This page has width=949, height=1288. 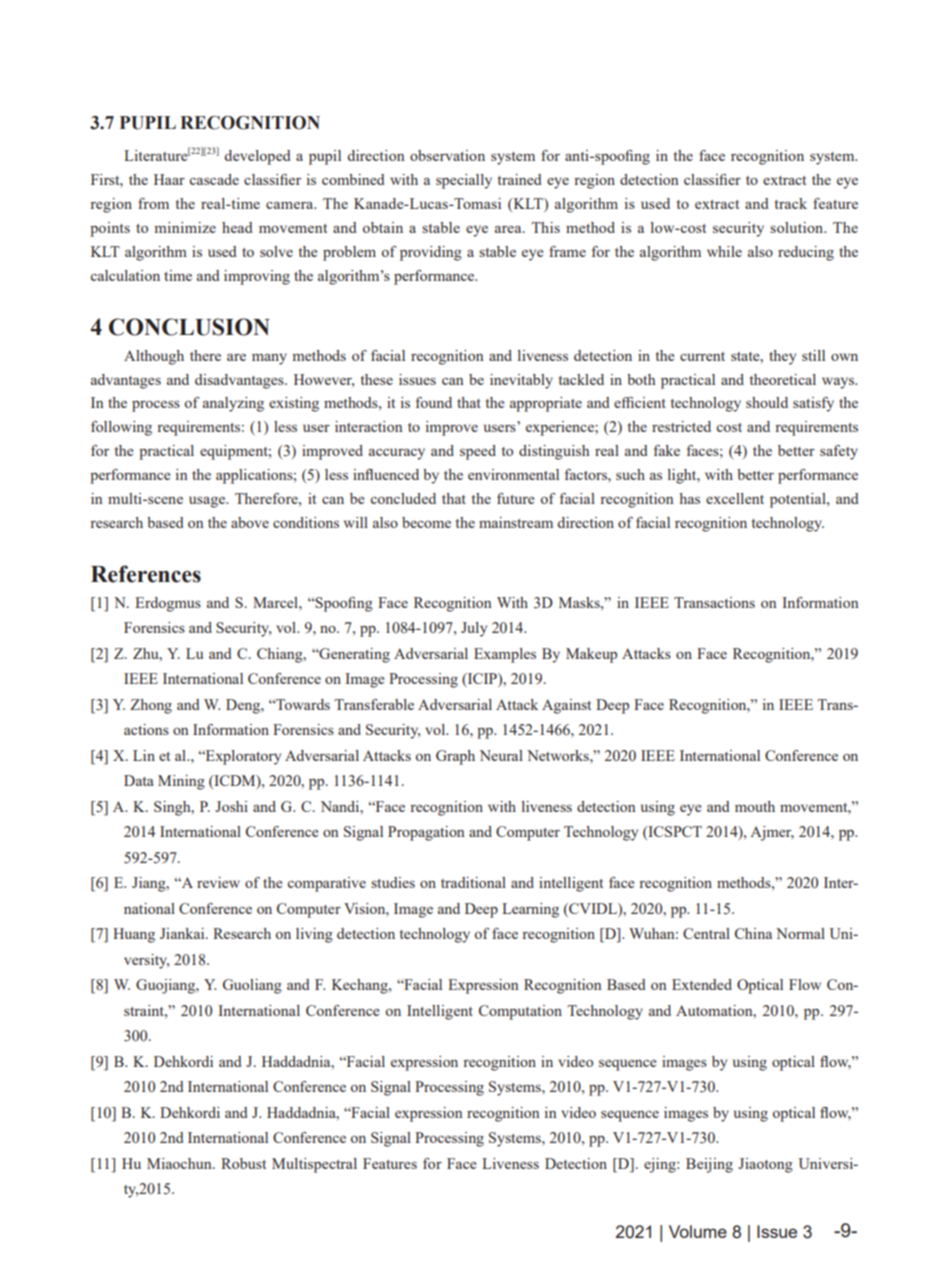 I want to click on mouth, so click(x=755, y=806).
